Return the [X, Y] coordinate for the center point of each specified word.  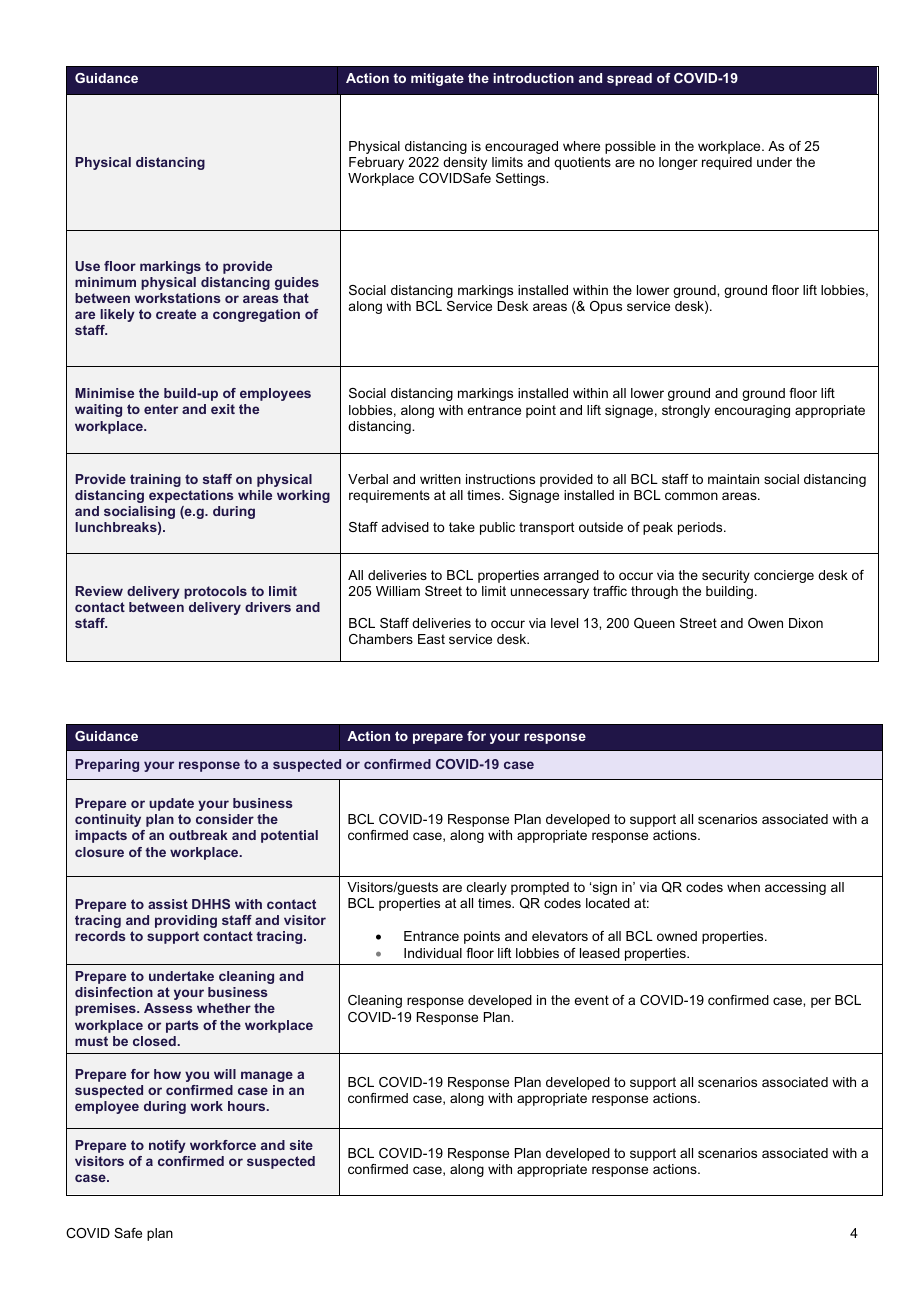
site [301, 1145]
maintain [733, 479]
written [440, 479]
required [727, 163]
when [743, 887]
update [171, 804]
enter [161, 409]
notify [167, 1146]
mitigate [437, 79]
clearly [487, 888]
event [591, 1000]
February [376, 163]
